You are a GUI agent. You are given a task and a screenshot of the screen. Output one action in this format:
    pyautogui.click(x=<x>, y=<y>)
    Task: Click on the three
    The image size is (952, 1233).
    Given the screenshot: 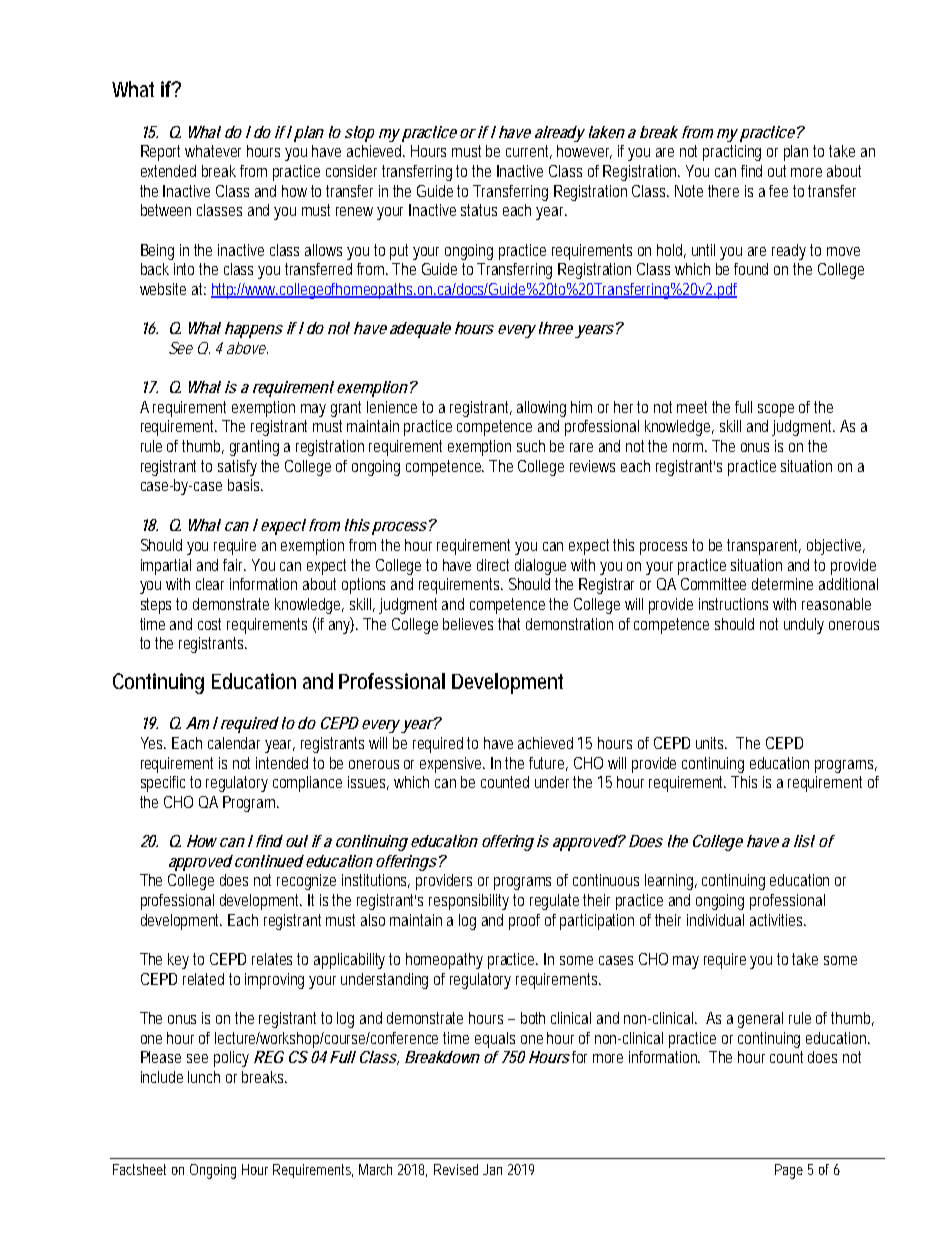 What is the action you would take?
    pyautogui.click(x=556, y=328)
